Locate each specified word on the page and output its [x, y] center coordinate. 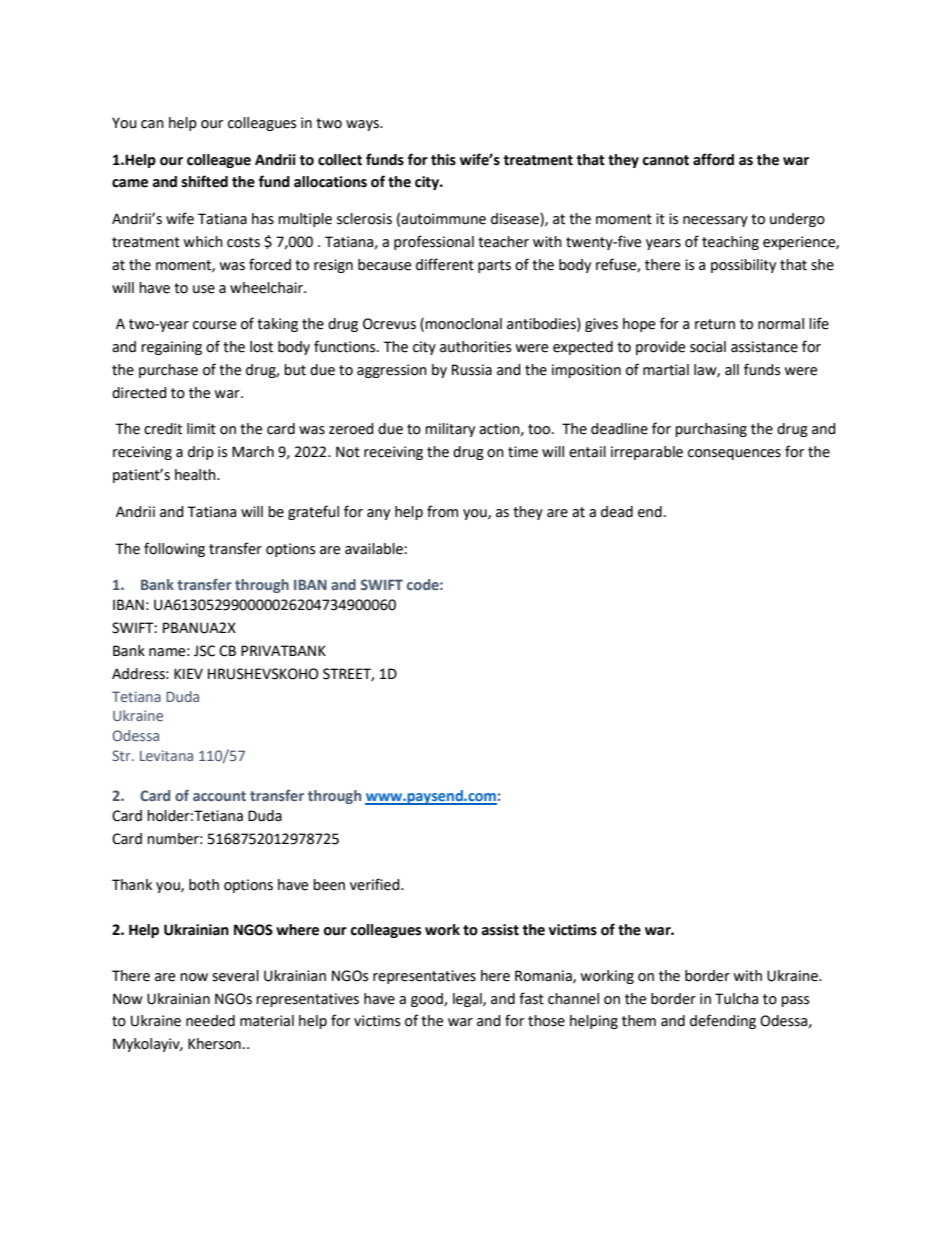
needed [210, 1021]
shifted [205, 181]
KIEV [188, 673]
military [450, 430]
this [443, 160]
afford [713, 159]
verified [376, 884]
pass [795, 1001]
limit [201, 429]
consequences [734, 454]
